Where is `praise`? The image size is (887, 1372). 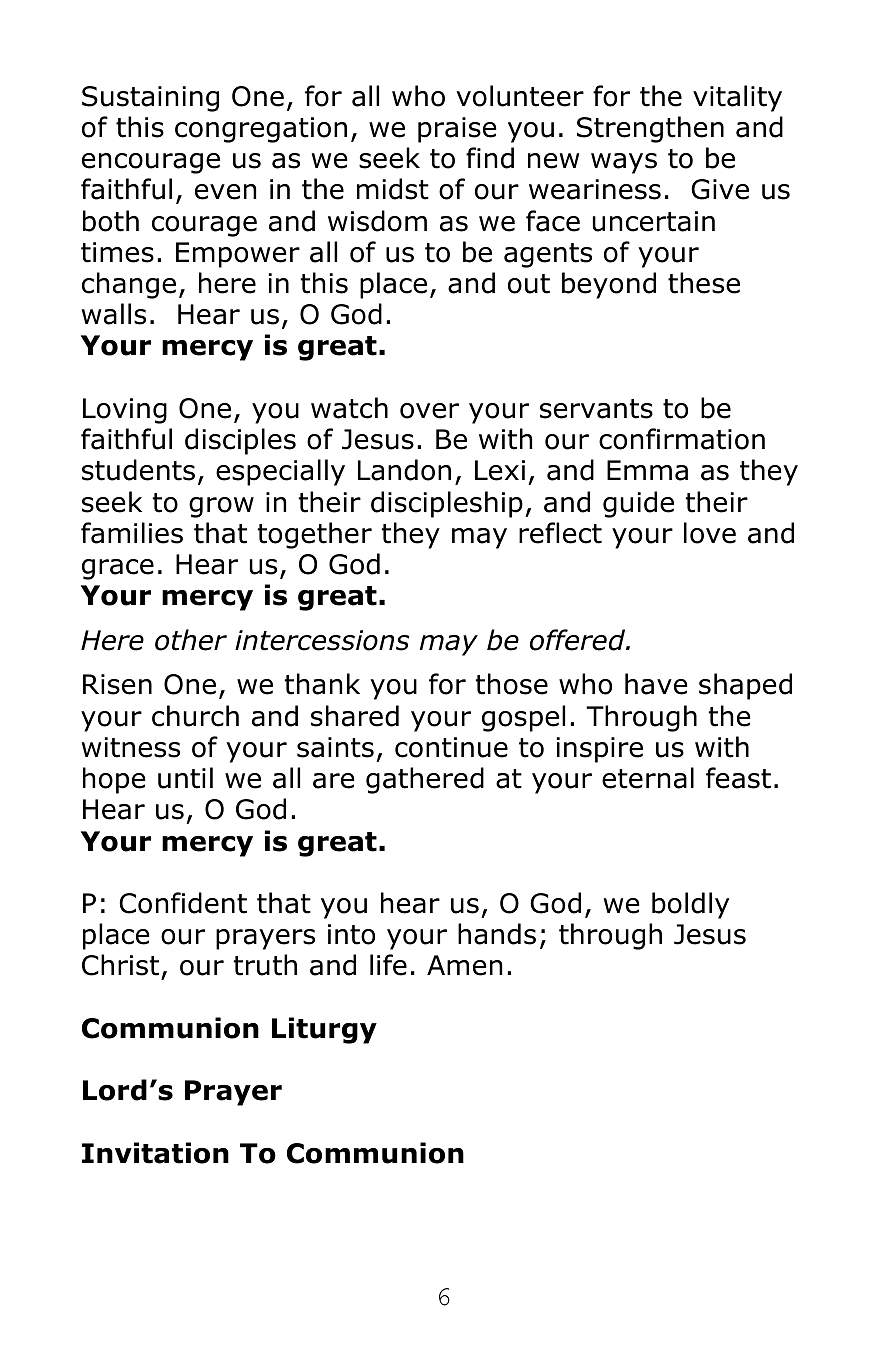 praise is located at coordinates (457, 130).
